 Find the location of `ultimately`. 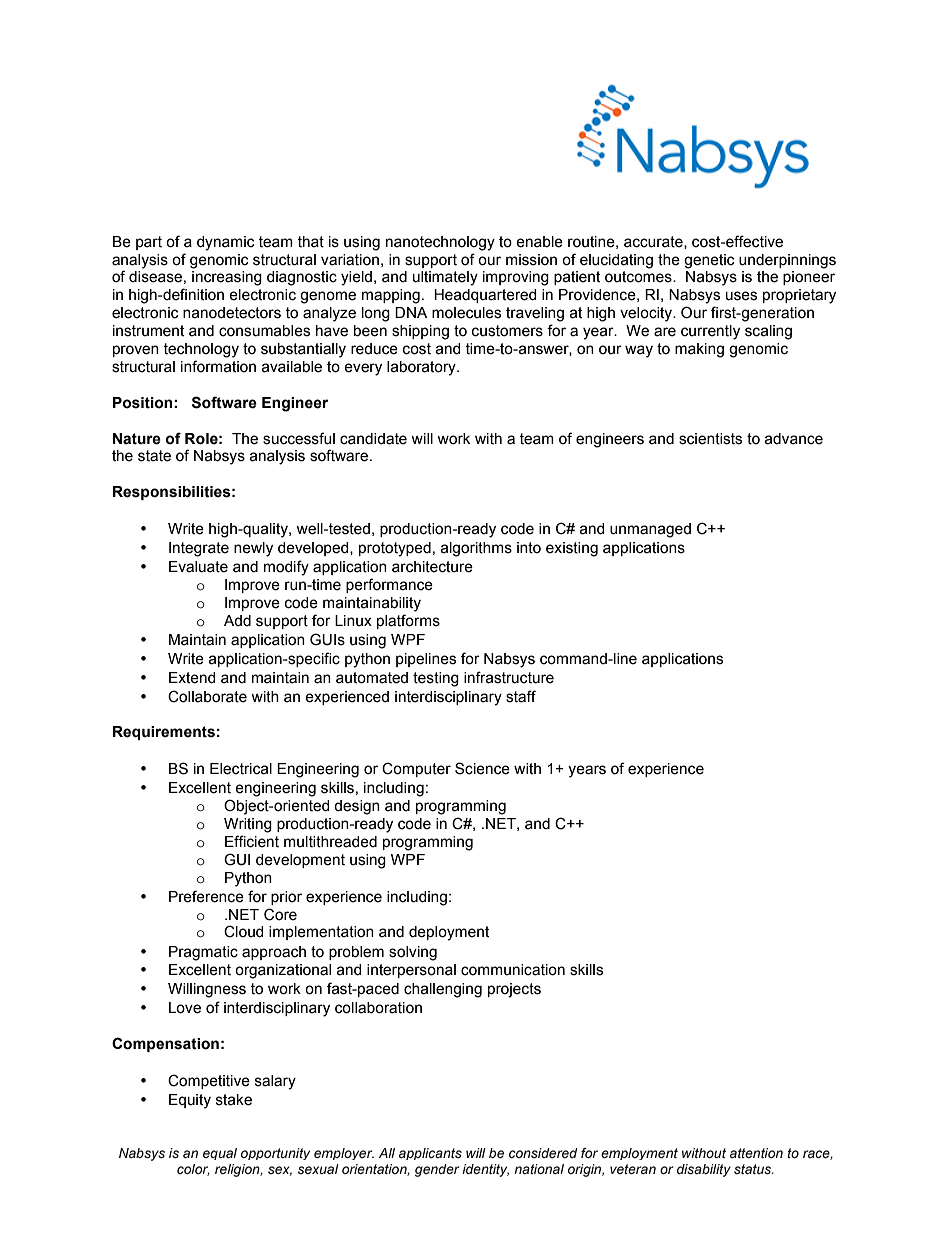

ultimately is located at coordinates (445, 278).
